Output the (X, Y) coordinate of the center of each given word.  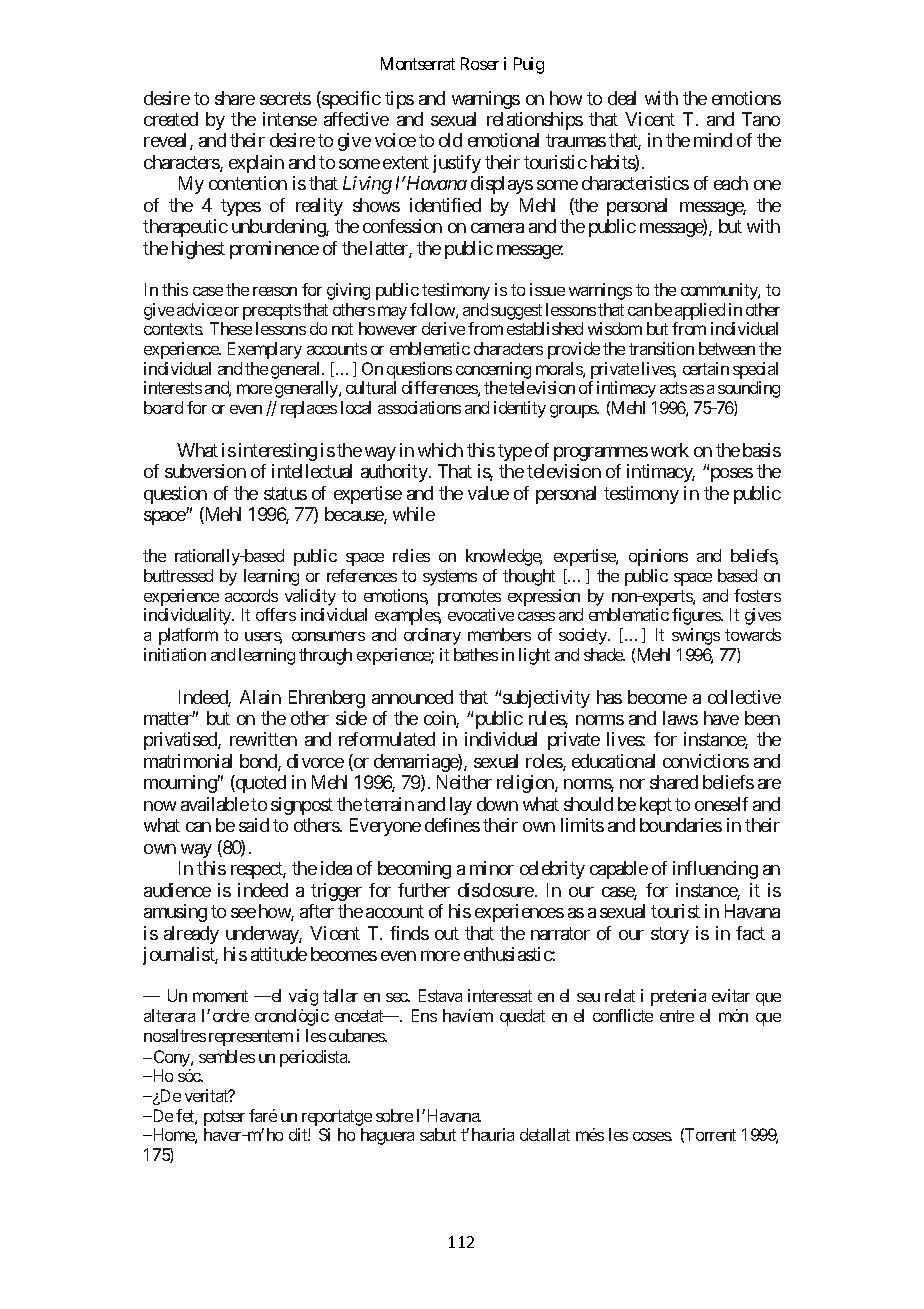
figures (697, 616)
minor (492, 868)
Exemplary (265, 350)
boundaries (681, 825)
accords (251, 595)
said (254, 825)
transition (661, 348)
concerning (493, 372)
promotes (469, 599)
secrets (285, 98)
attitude (279, 954)
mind (713, 140)
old (450, 140)
